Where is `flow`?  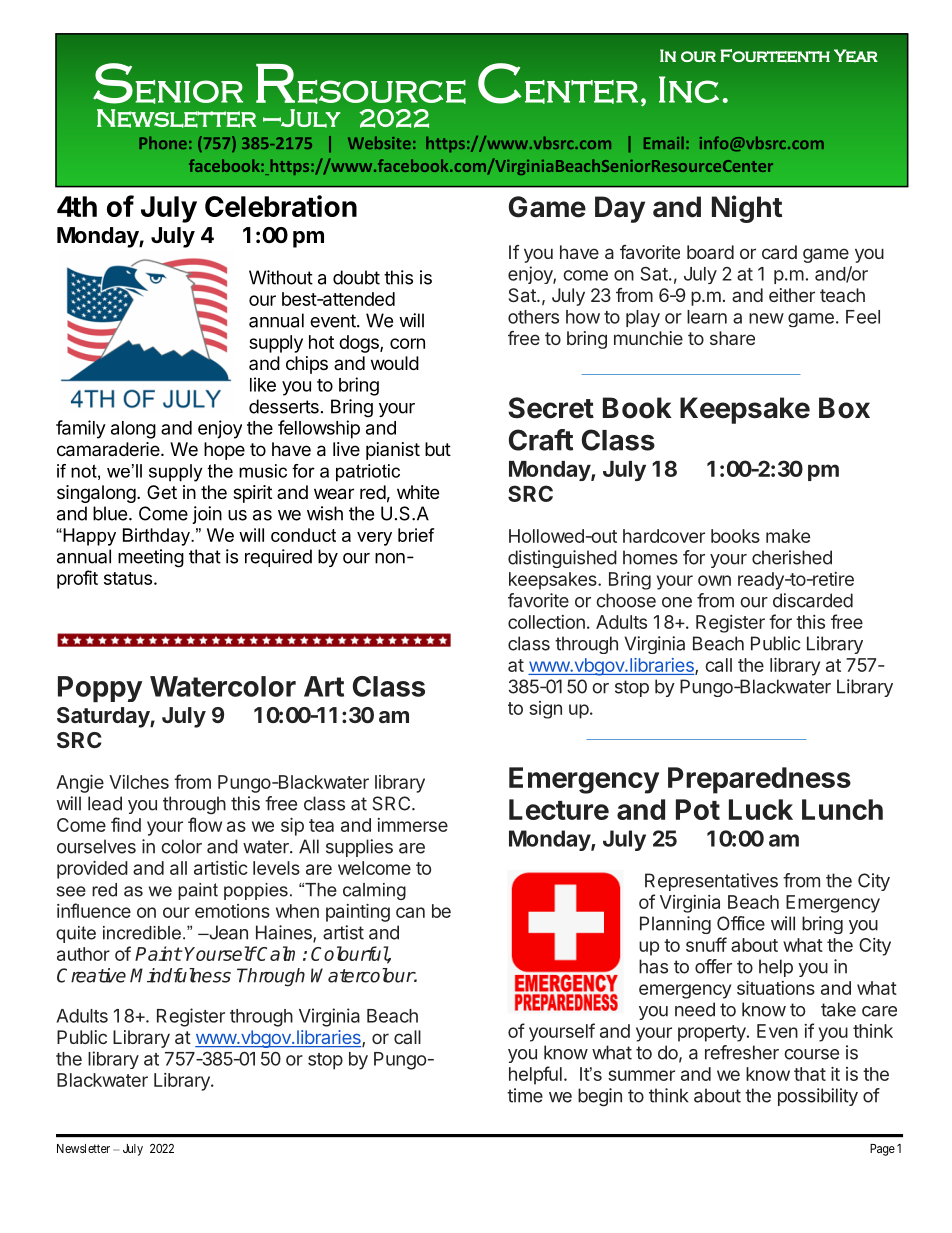 flow is located at coordinates (205, 824).
